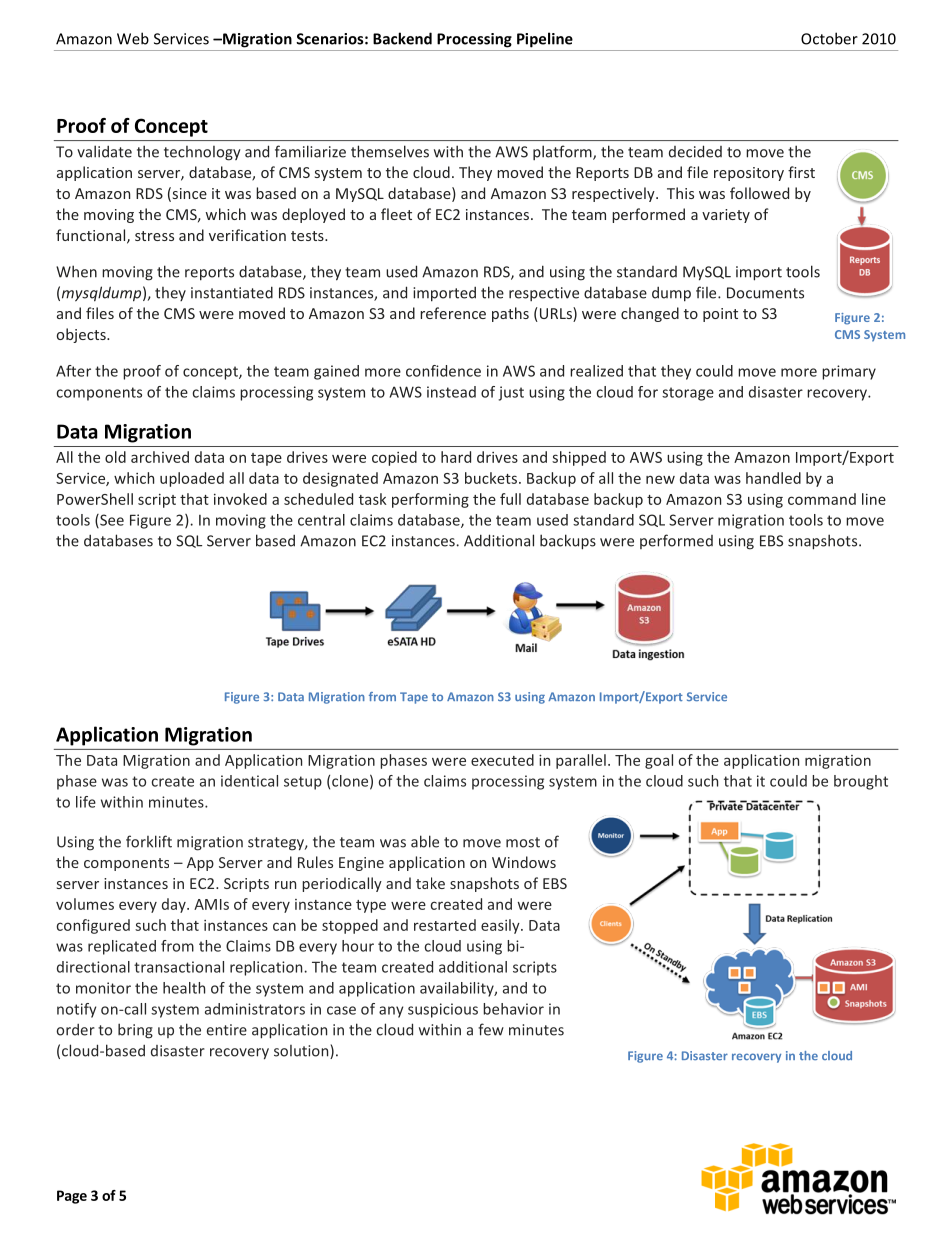  Describe the element at coordinates (82, 335) in the screenshot. I see `objects` at that location.
